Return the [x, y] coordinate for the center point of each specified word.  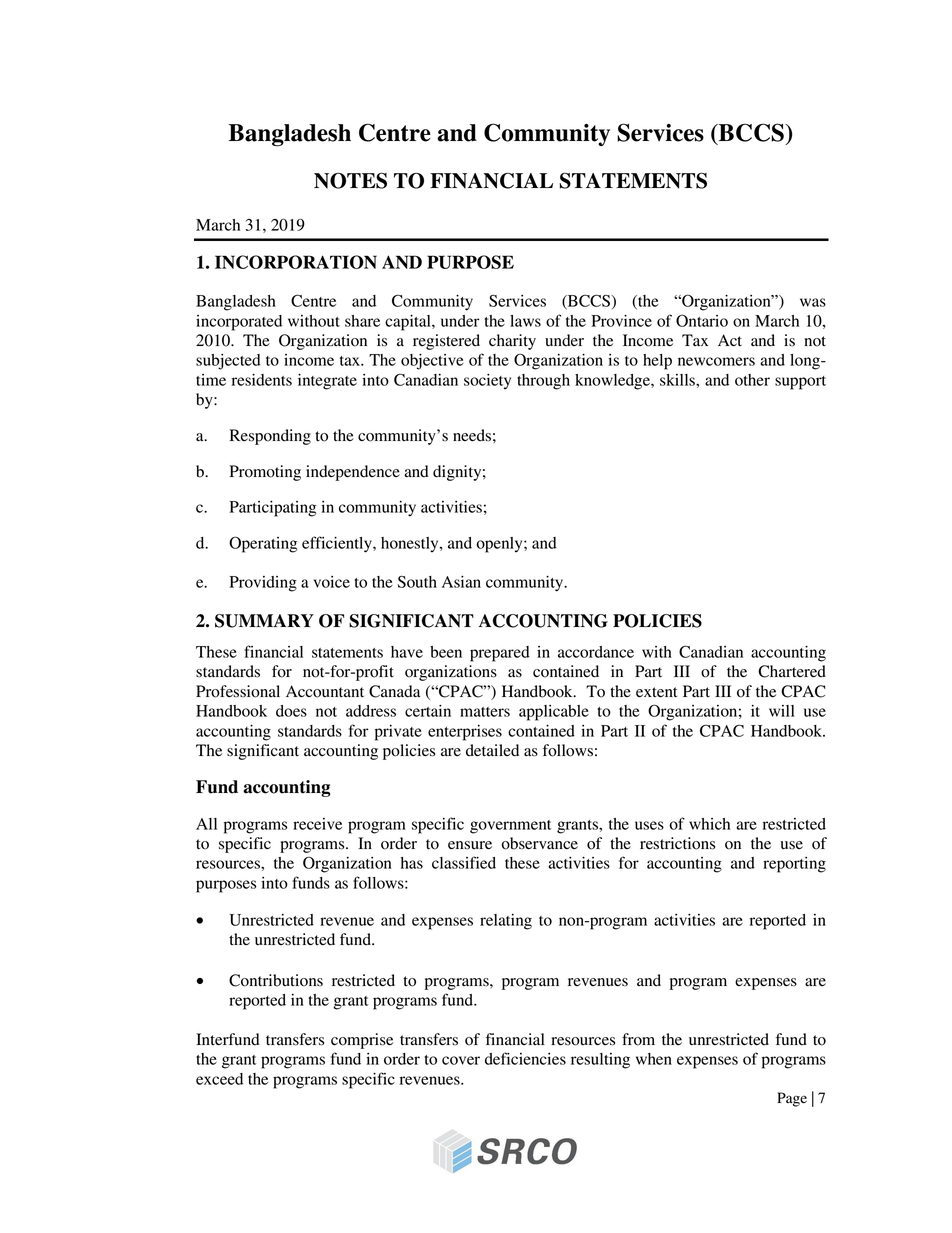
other [752, 380]
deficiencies [525, 1058]
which [709, 824]
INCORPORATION [296, 262]
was [813, 302]
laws [525, 321]
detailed [492, 750]
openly [500, 545]
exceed [219, 1079]
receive [317, 824]
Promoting [265, 473]
